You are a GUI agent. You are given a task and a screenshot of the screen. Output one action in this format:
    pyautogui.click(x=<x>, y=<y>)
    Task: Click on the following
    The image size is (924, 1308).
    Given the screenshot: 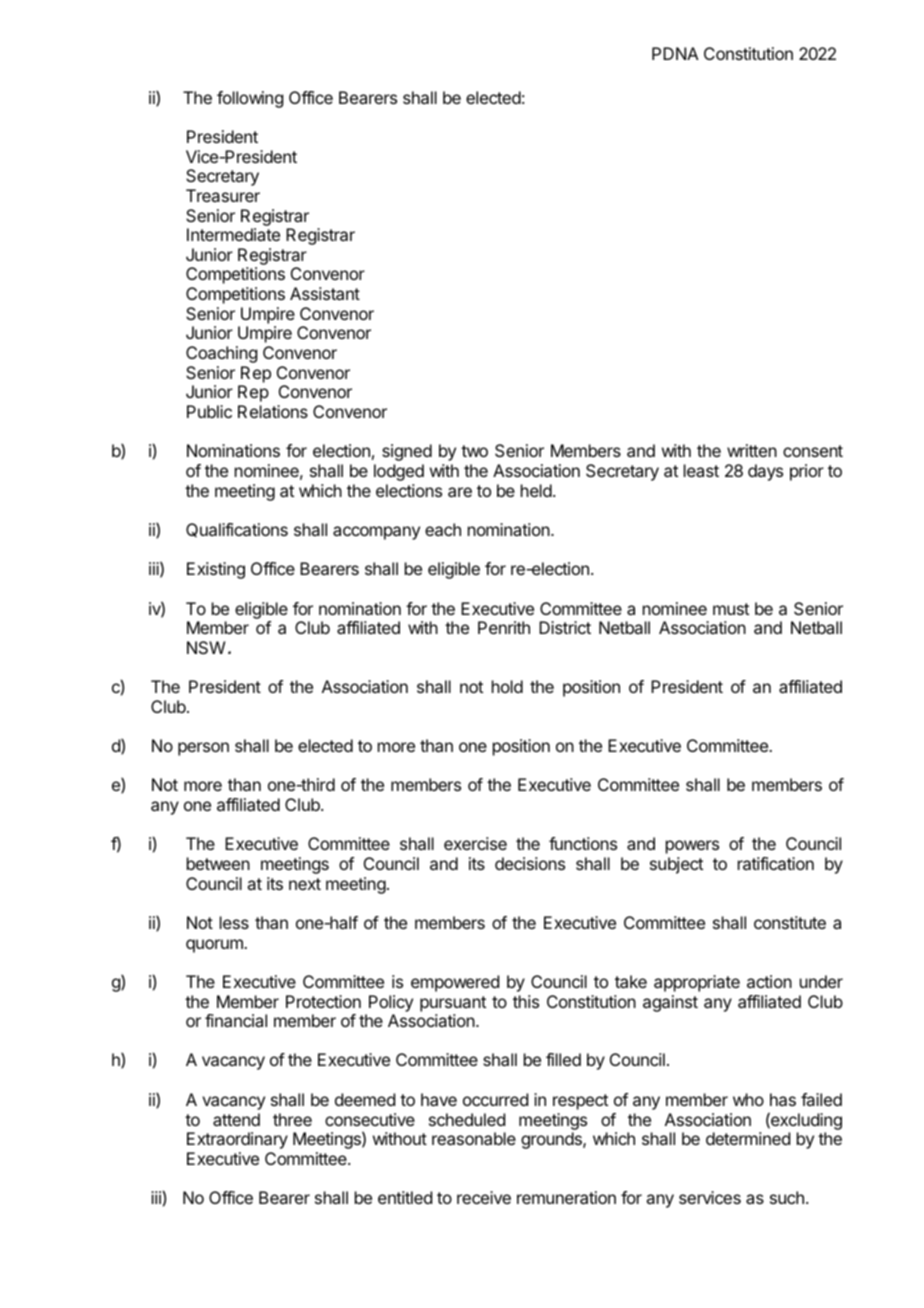 What is the action you would take?
    pyautogui.click(x=250, y=99)
